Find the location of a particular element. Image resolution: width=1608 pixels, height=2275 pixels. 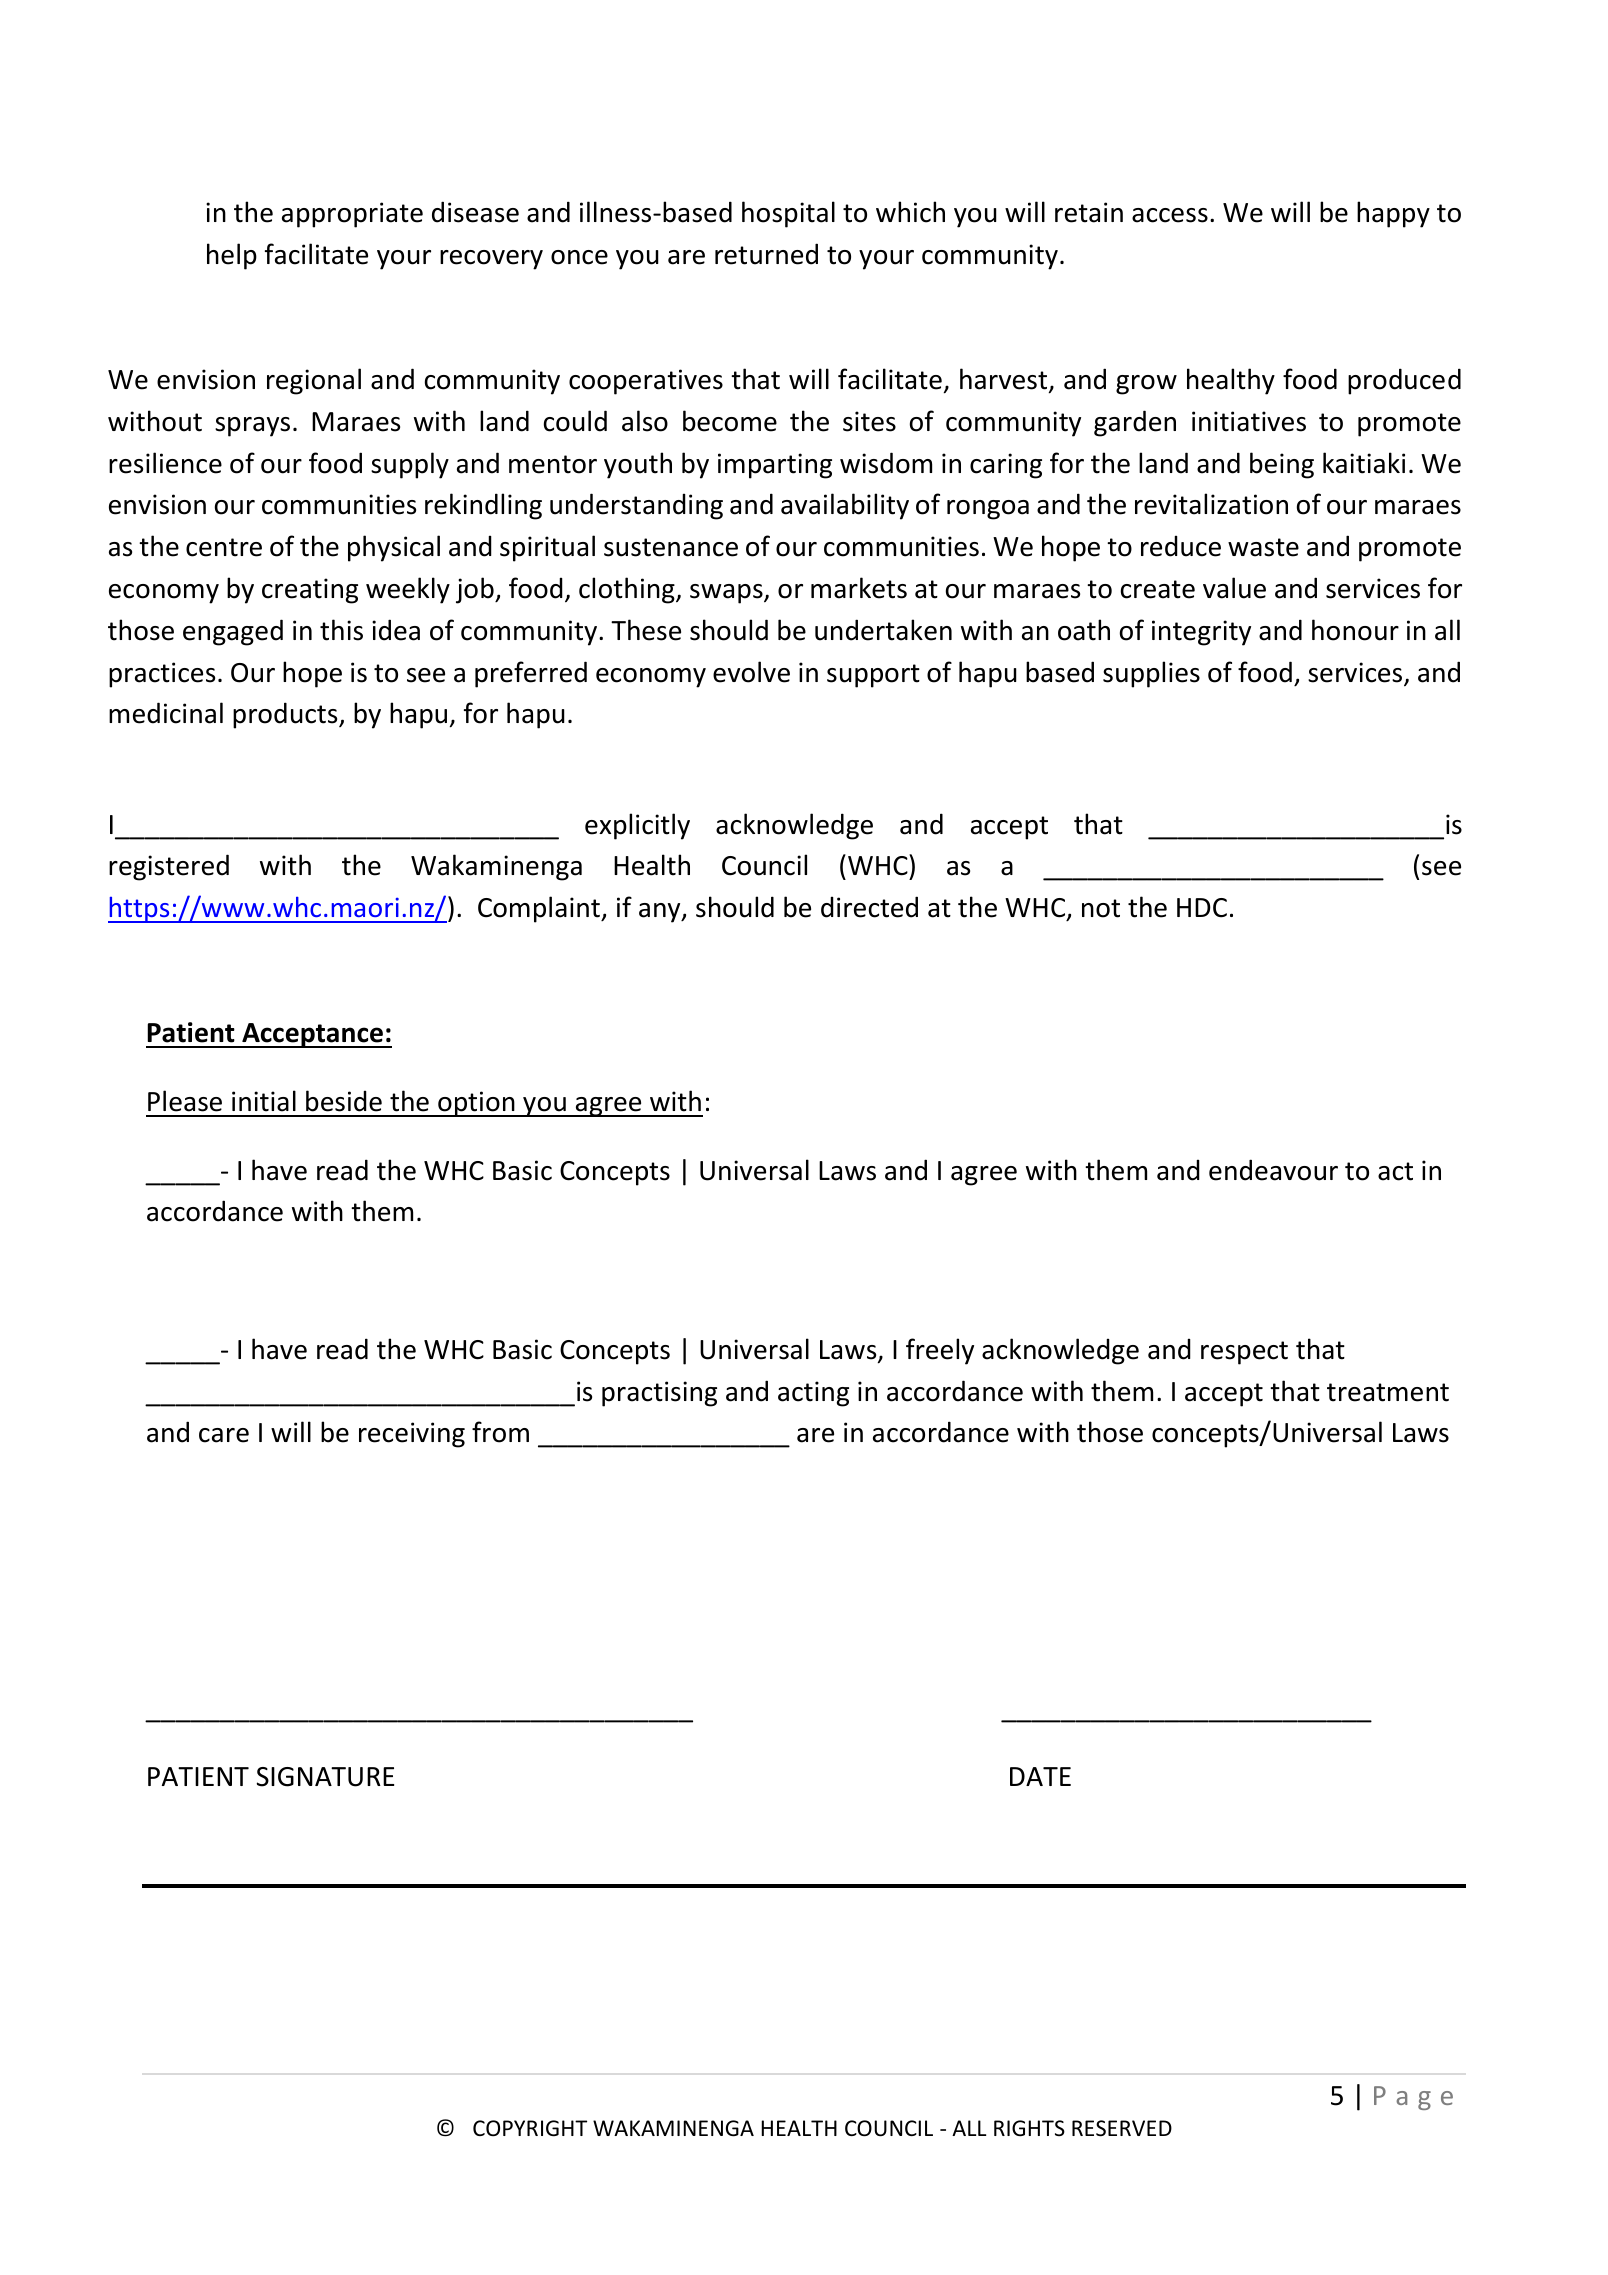

care is located at coordinates (224, 1435).
